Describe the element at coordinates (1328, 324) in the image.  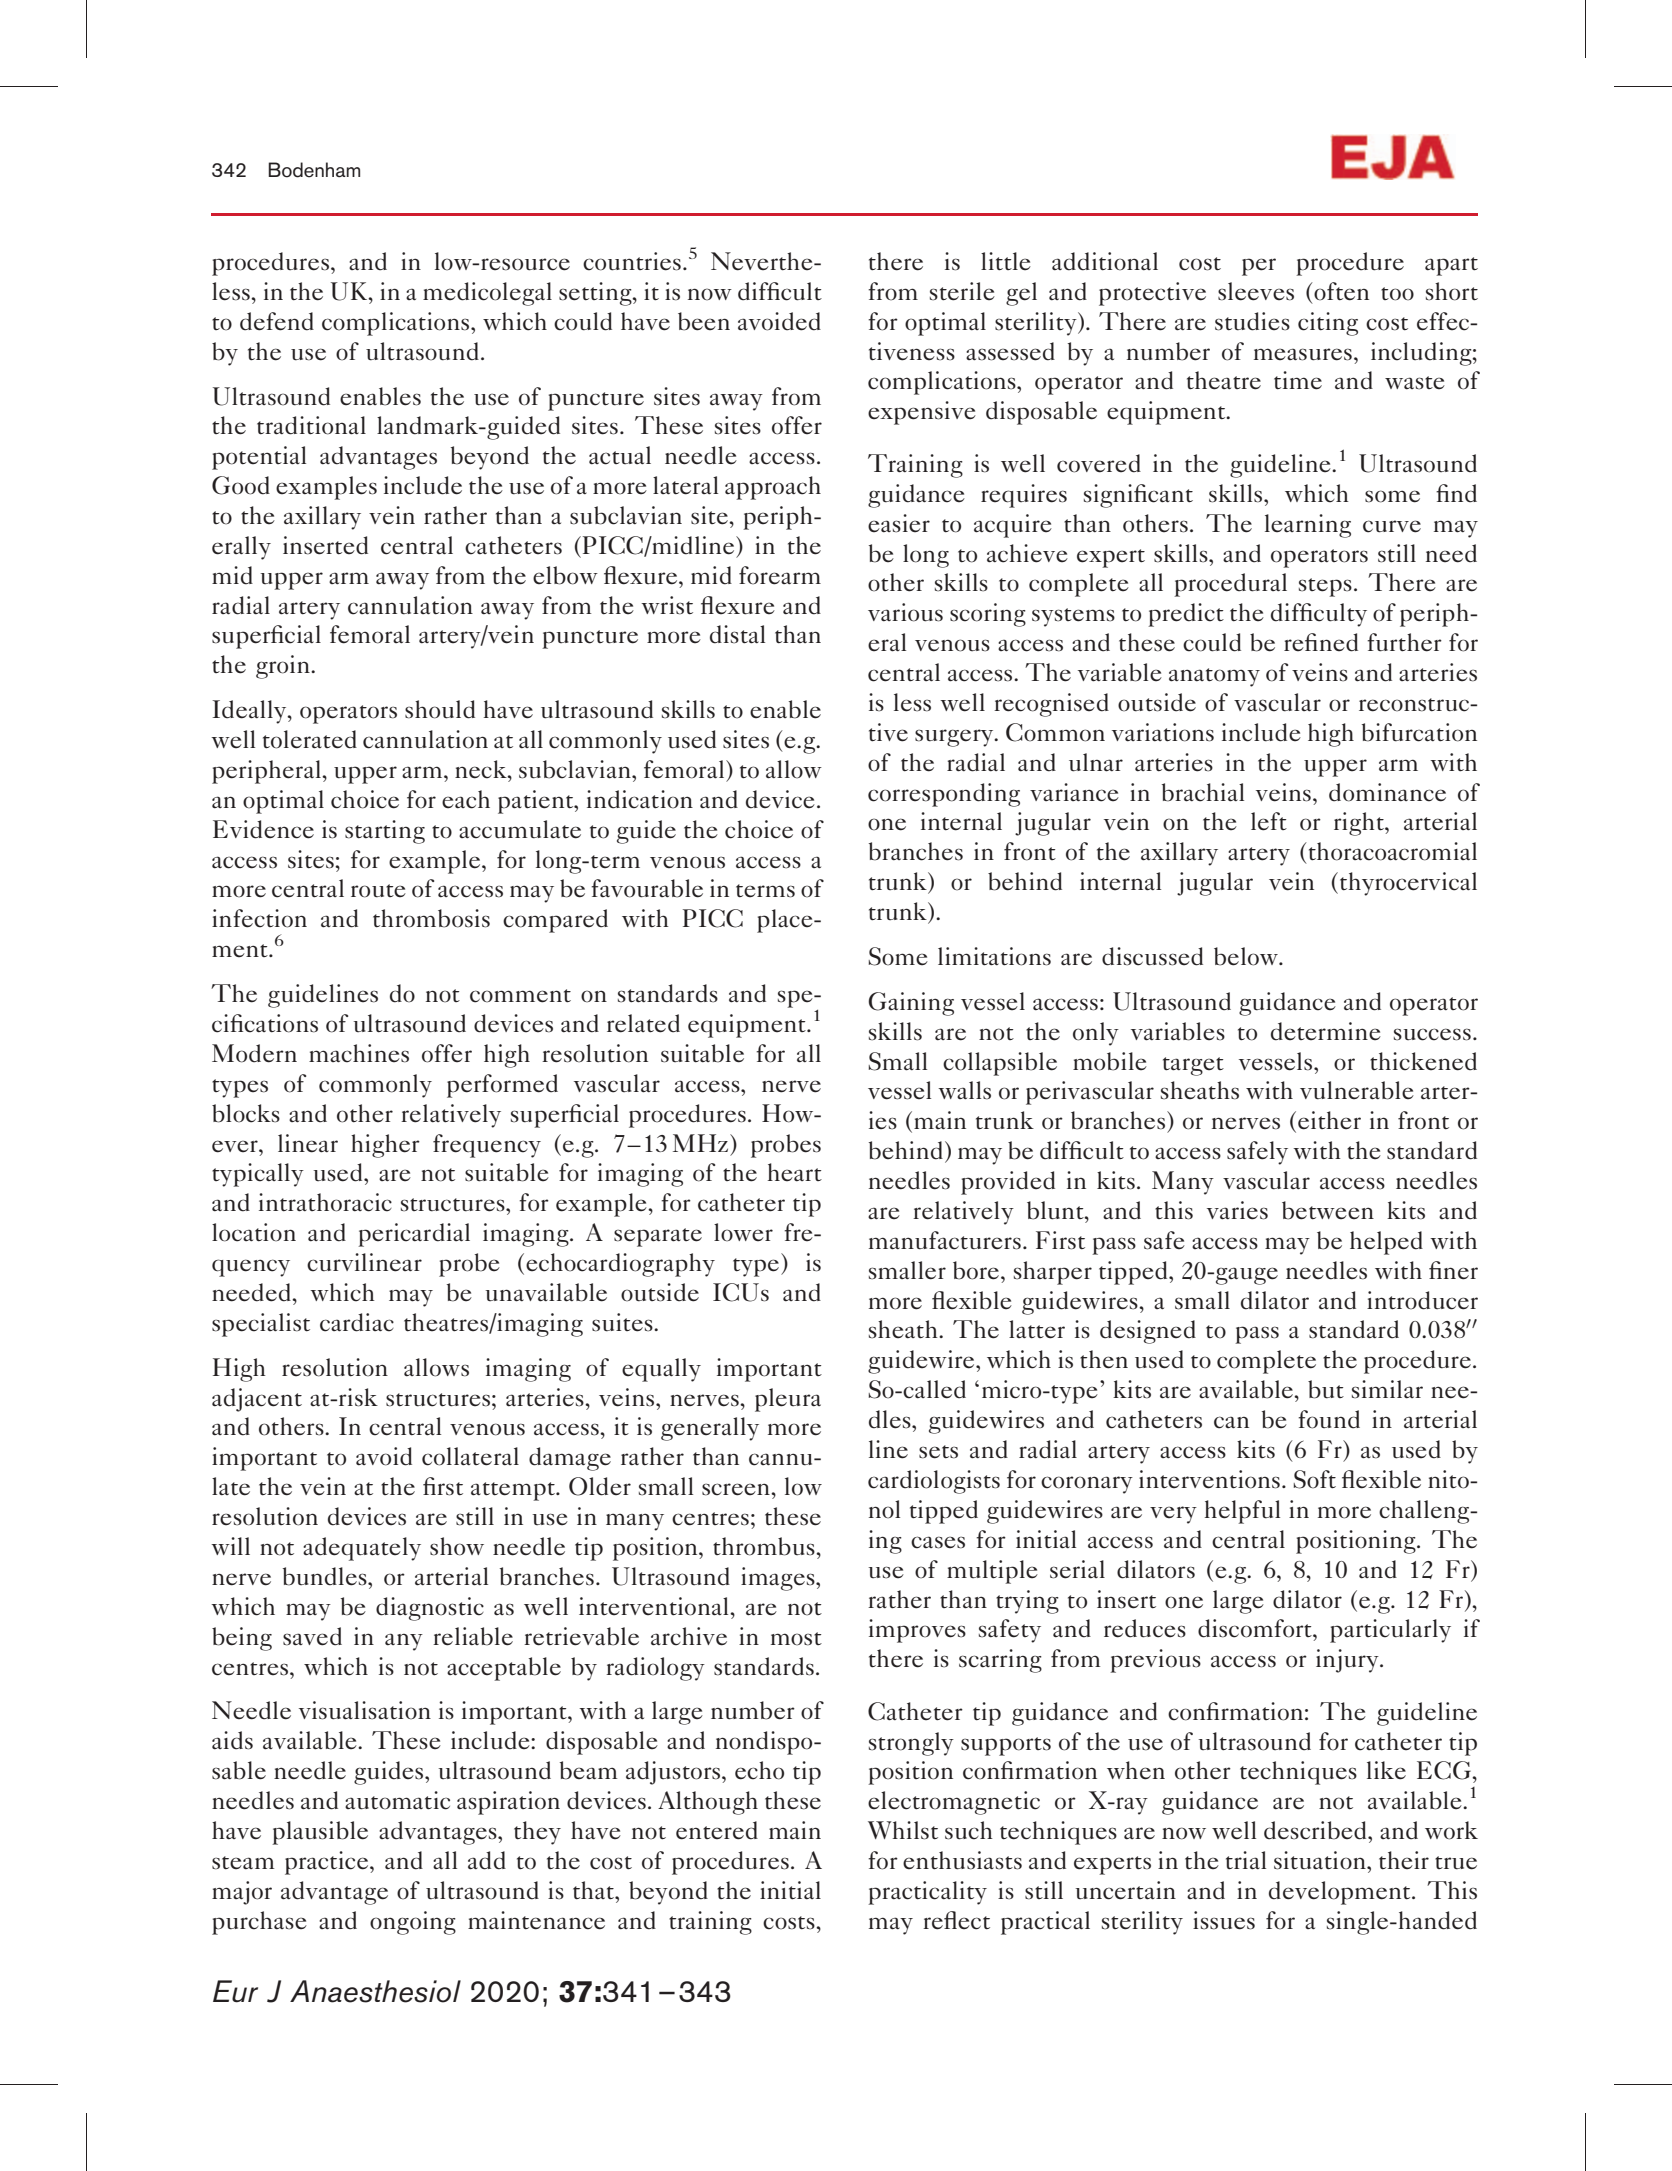
I see `citing` at that location.
